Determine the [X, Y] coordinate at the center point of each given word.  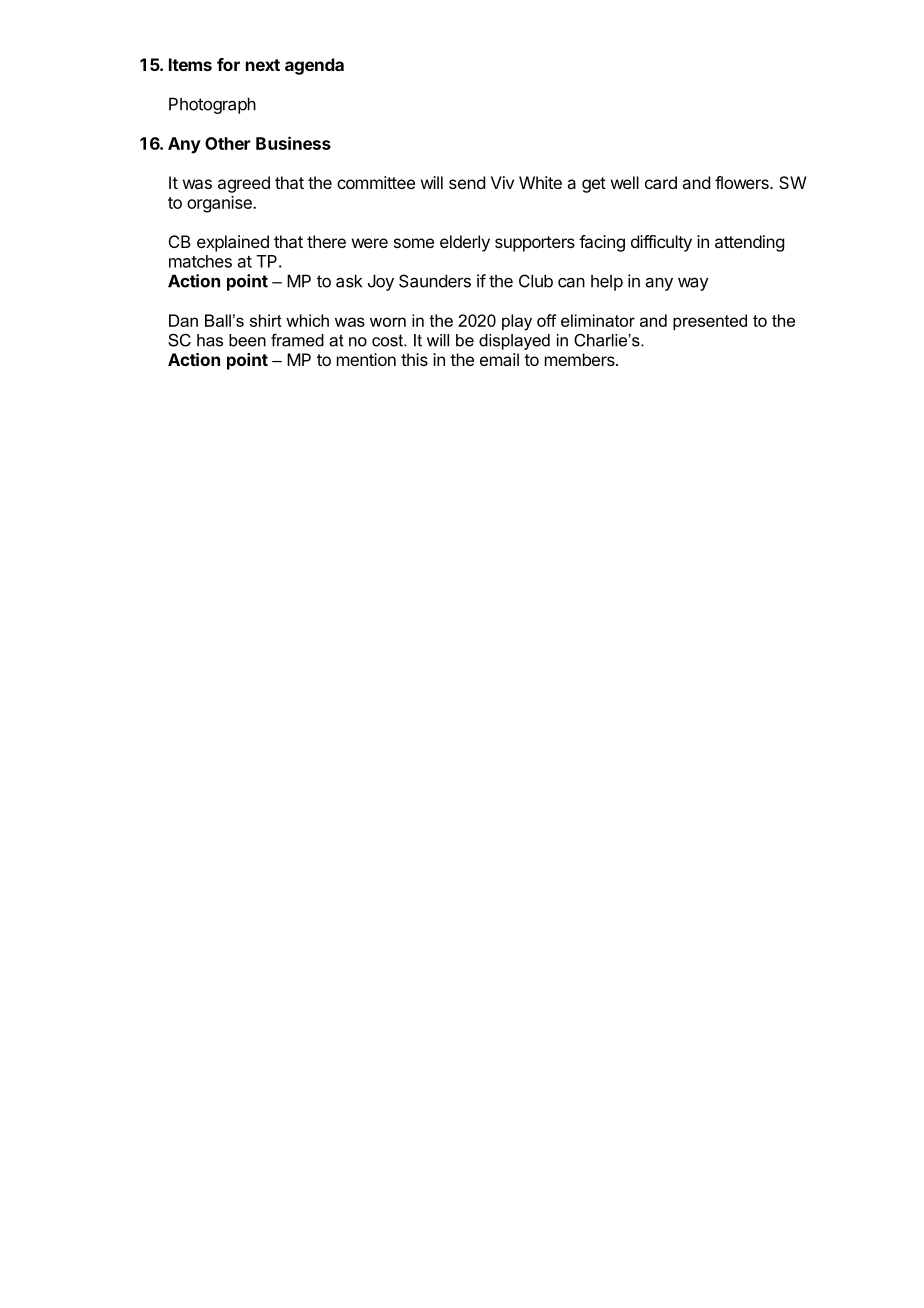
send [467, 182]
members [581, 359]
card [661, 182]
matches [200, 261]
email [499, 359]
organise [220, 204]
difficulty [661, 243]
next [263, 65]
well [625, 182]
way [693, 284]
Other [227, 143]
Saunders [435, 281]
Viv [502, 182]
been [247, 340]
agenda [314, 66]
